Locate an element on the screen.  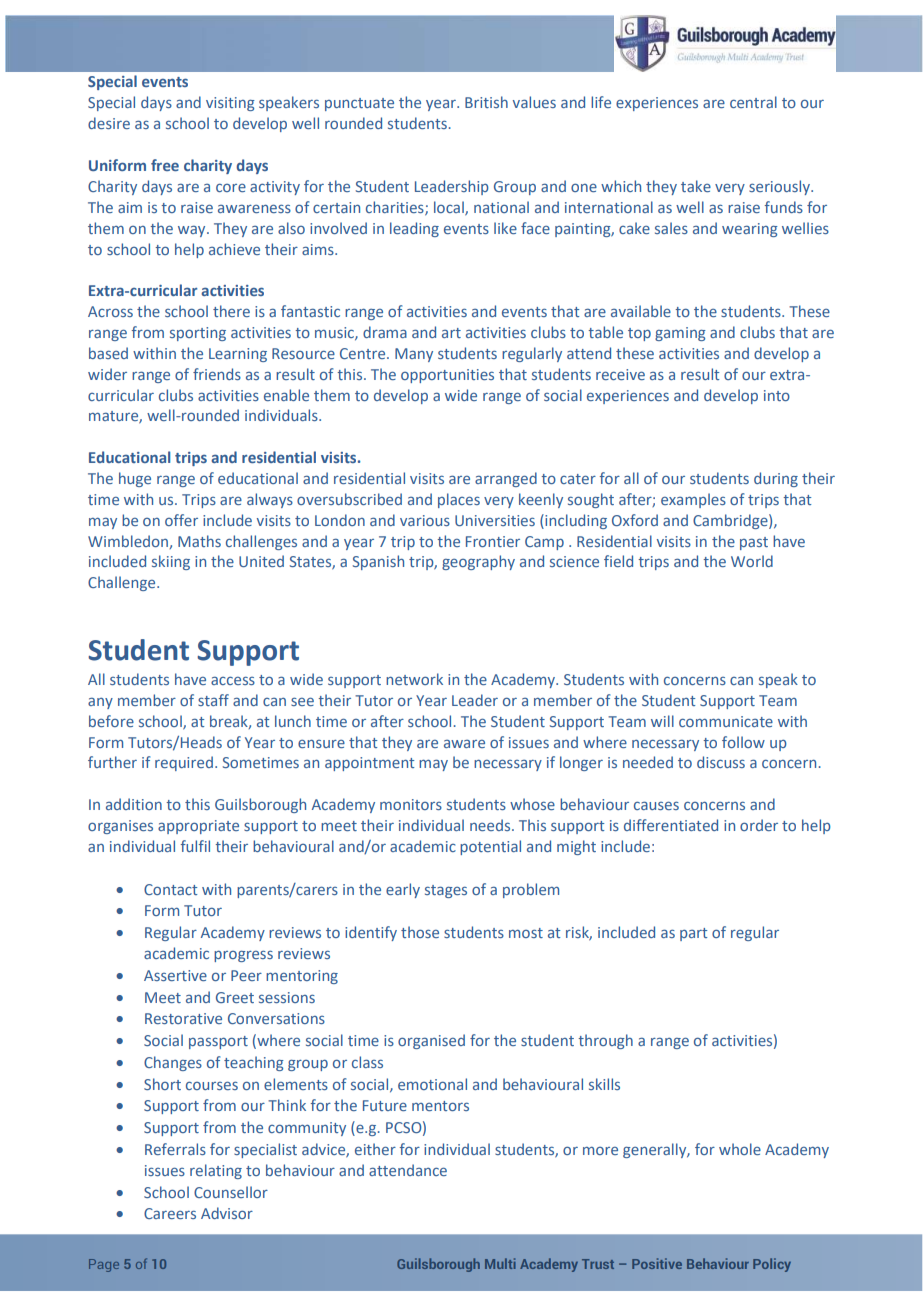
free is located at coordinates (165, 165).
